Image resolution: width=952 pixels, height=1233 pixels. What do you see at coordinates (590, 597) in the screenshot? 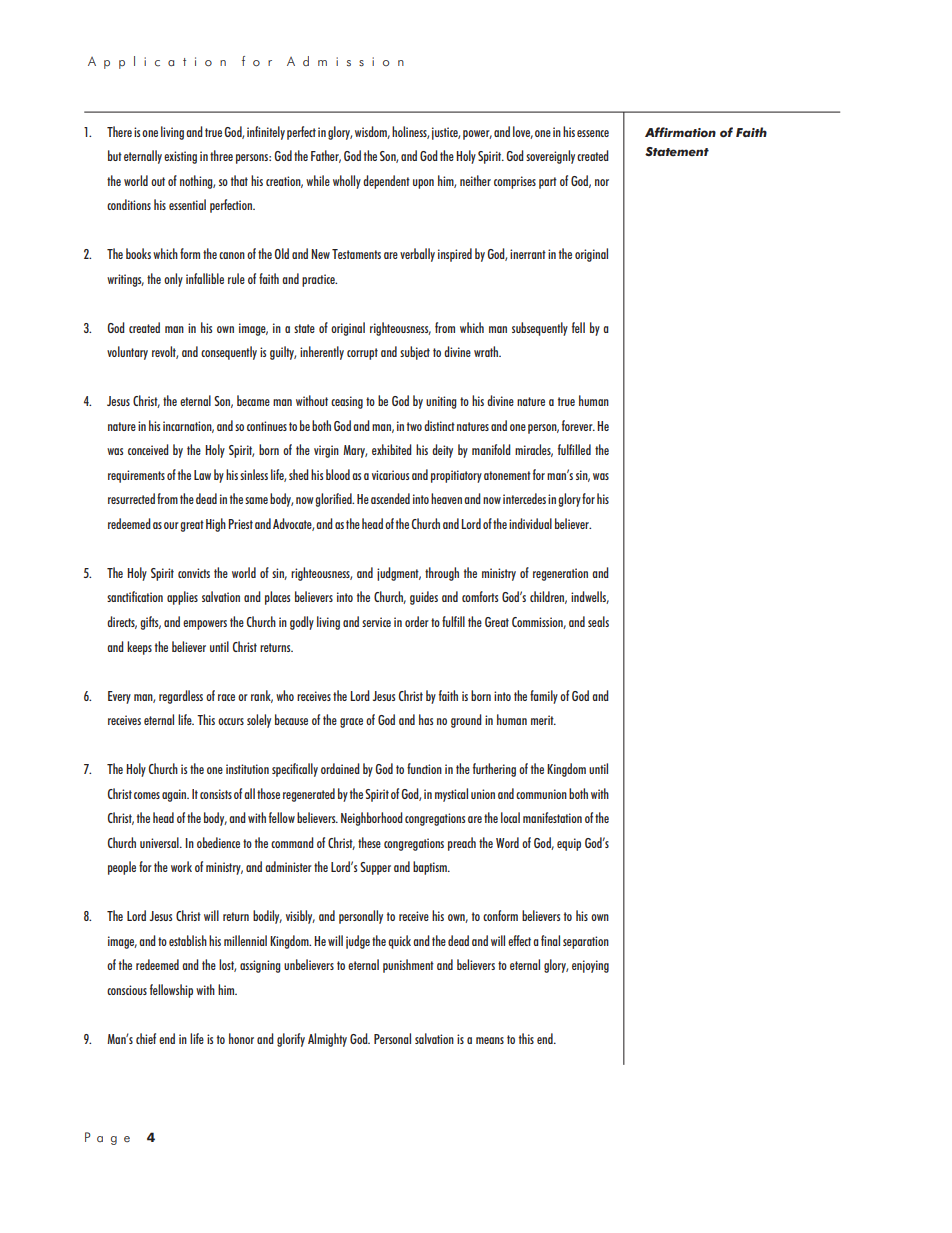
I see `indwells` at bounding box center [590, 597].
